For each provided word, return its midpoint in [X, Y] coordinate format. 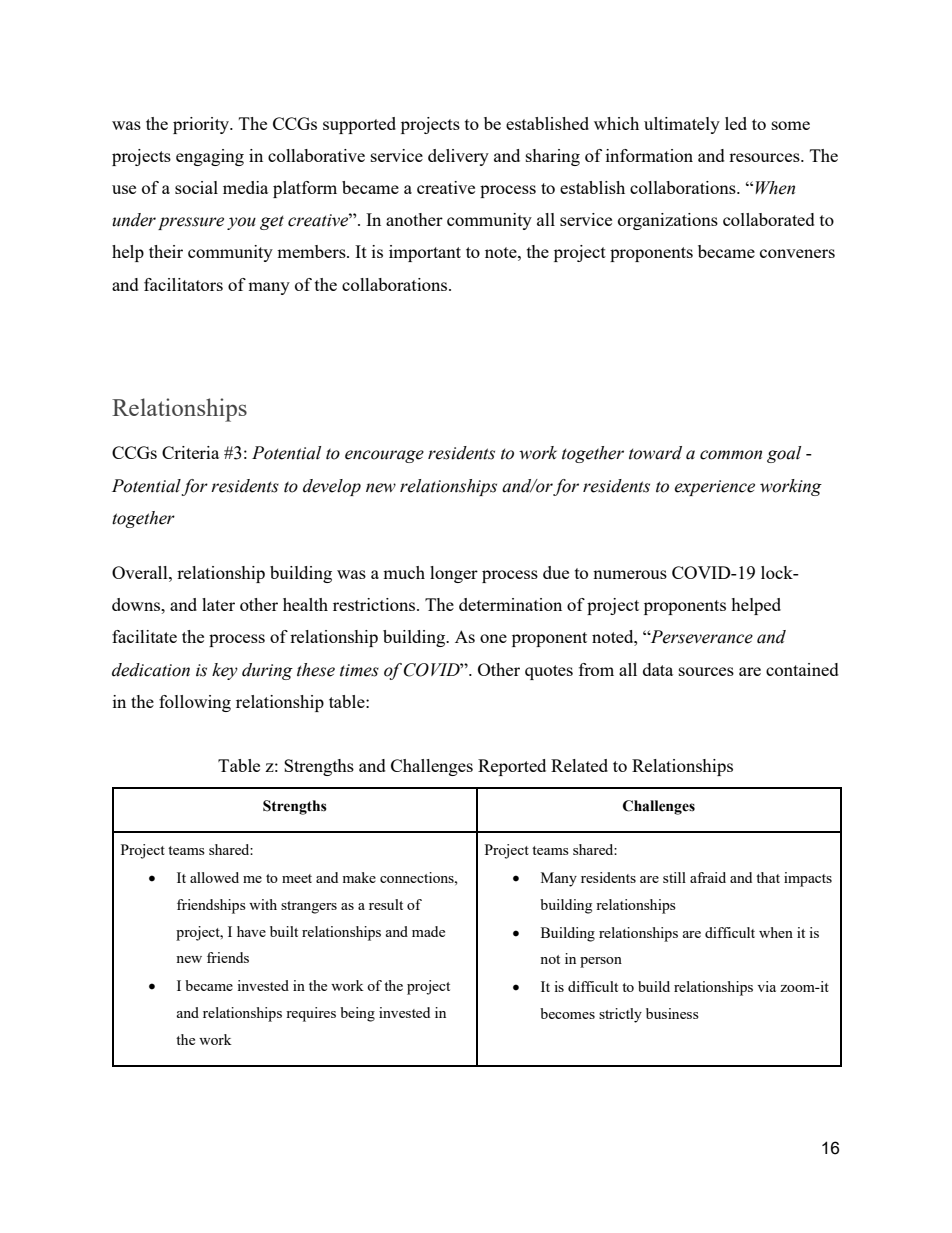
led [736, 123]
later [218, 604]
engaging [210, 157]
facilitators [183, 284]
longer [454, 574]
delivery [458, 157]
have [251, 931]
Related [579, 765]
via [766, 986]
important [425, 253]
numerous [630, 574]
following [195, 703]
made [428, 931]
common [731, 455]
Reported [512, 767]
